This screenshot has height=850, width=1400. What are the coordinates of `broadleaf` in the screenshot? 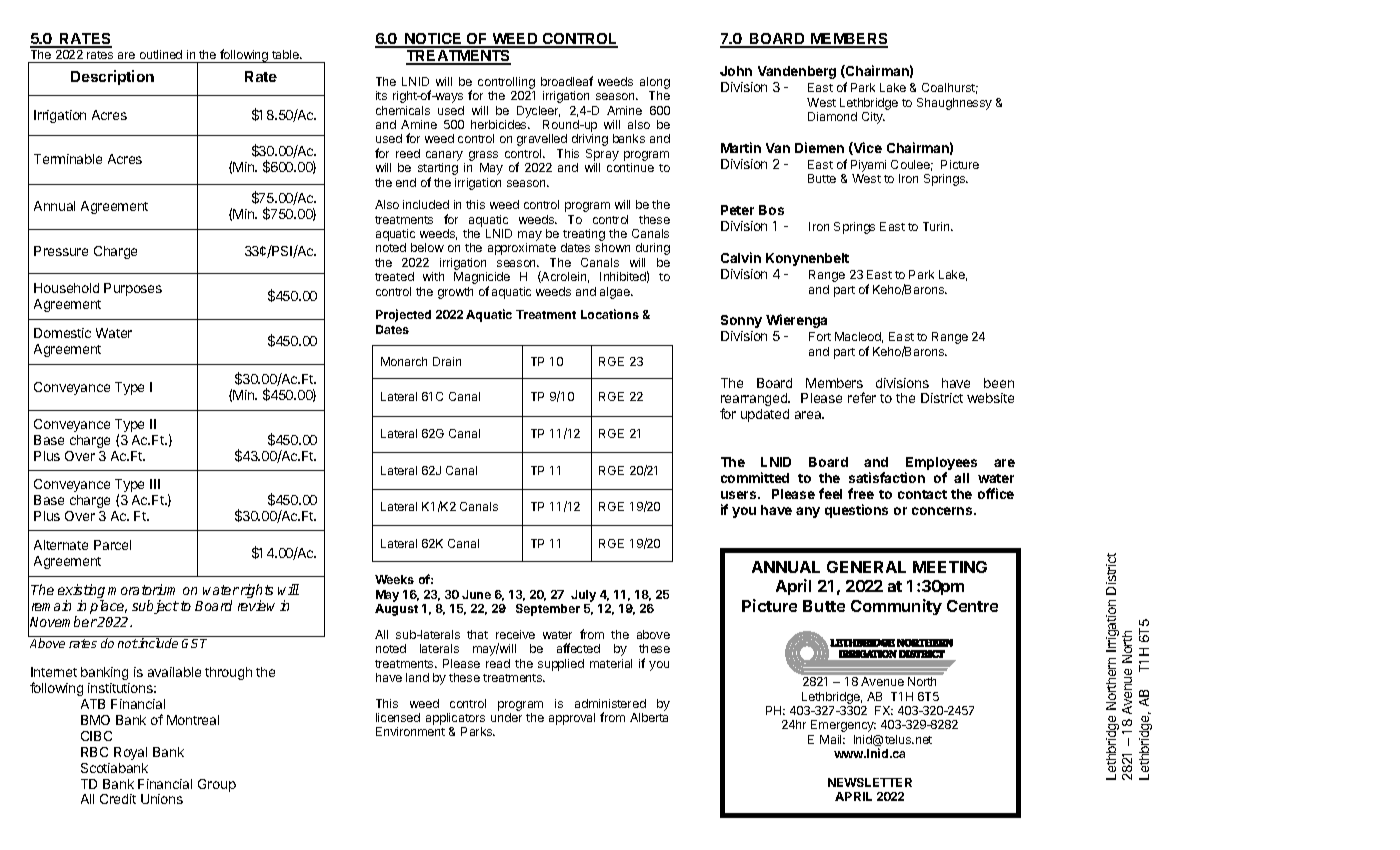 It's located at (567, 81).
